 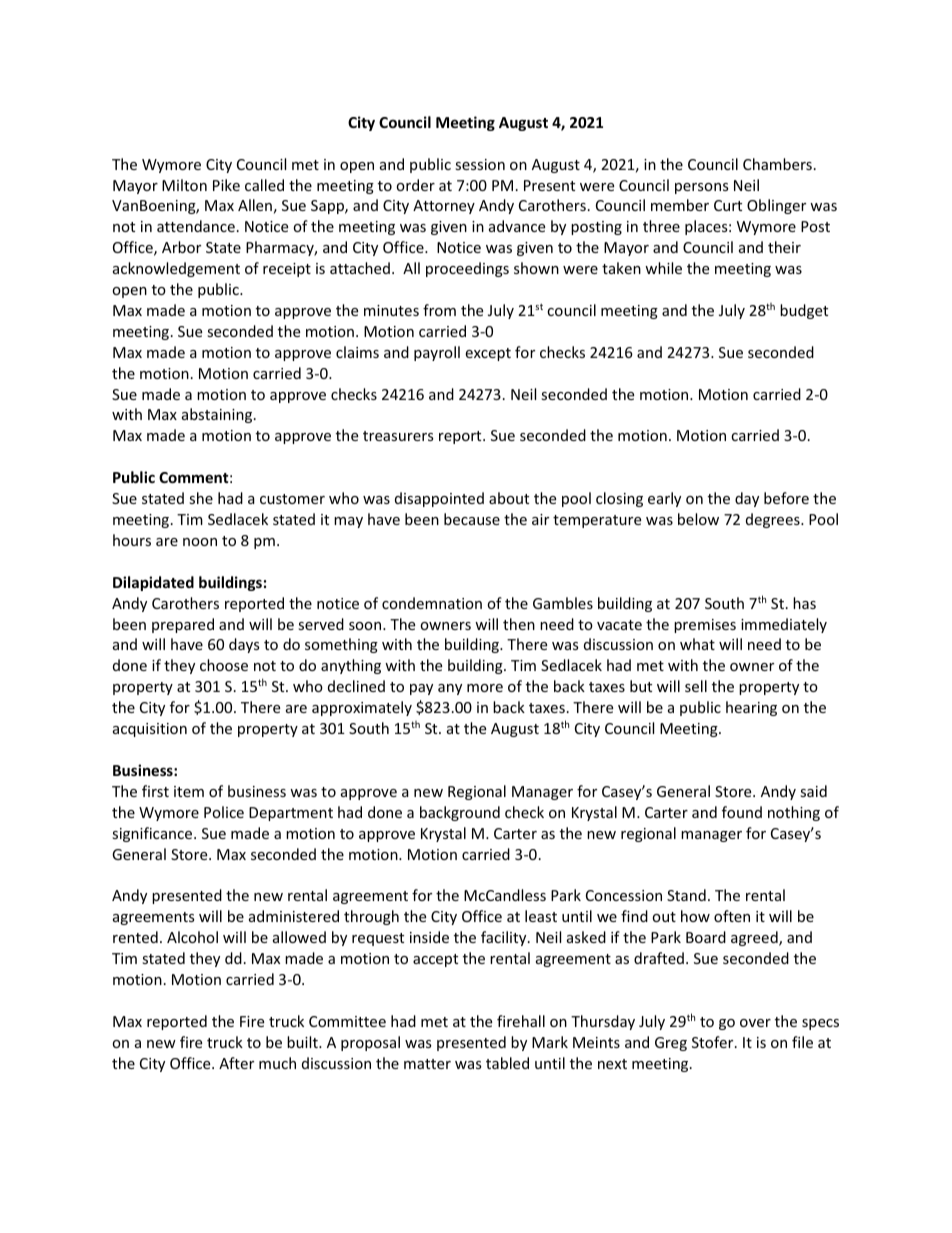 What do you see at coordinates (201, 498) in the screenshot?
I see `she` at bounding box center [201, 498].
